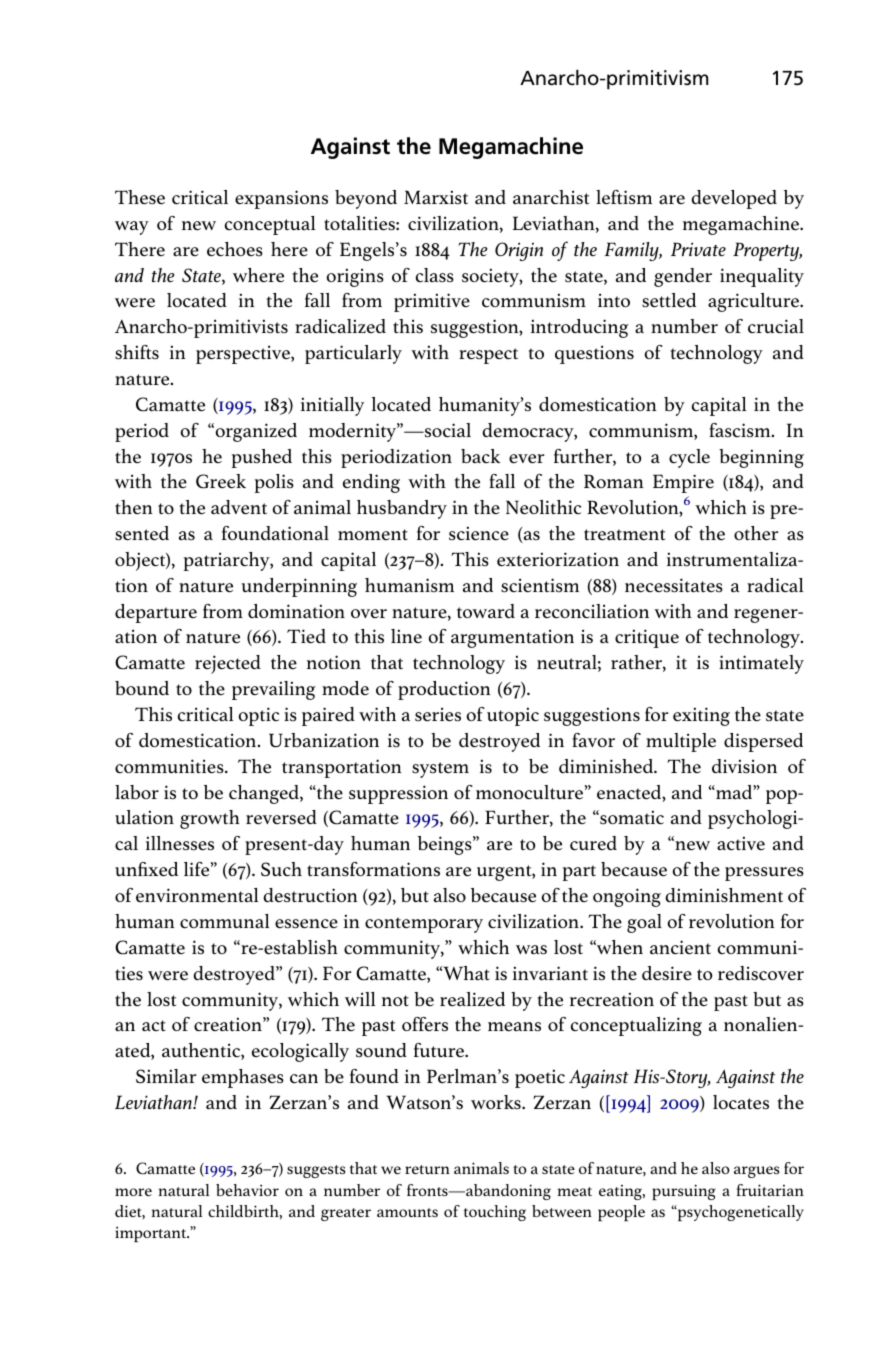 This screenshot has width=896, height=1345. Describe the element at coordinates (438, 714) in the screenshot. I see `series` at that location.
